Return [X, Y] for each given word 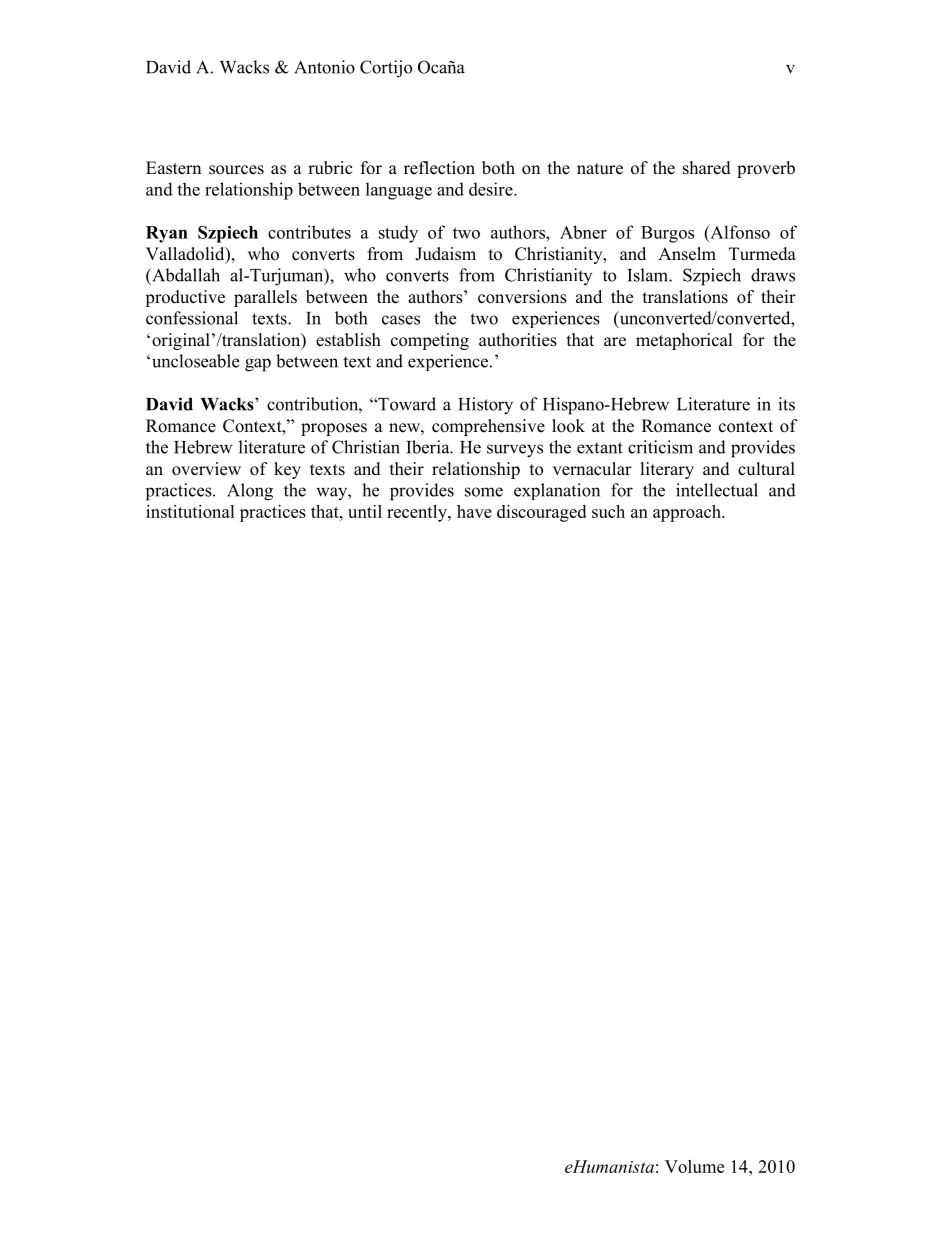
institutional [190, 511]
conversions [522, 297]
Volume [694, 1166]
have [474, 511]
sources [236, 170]
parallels [265, 298]
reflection [439, 168]
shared [707, 168]
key [287, 470]
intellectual [717, 490]
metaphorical [684, 341]
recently [418, 513]
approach [688, 513]
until [365, 511]
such [608, 511]
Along [250, 492]
